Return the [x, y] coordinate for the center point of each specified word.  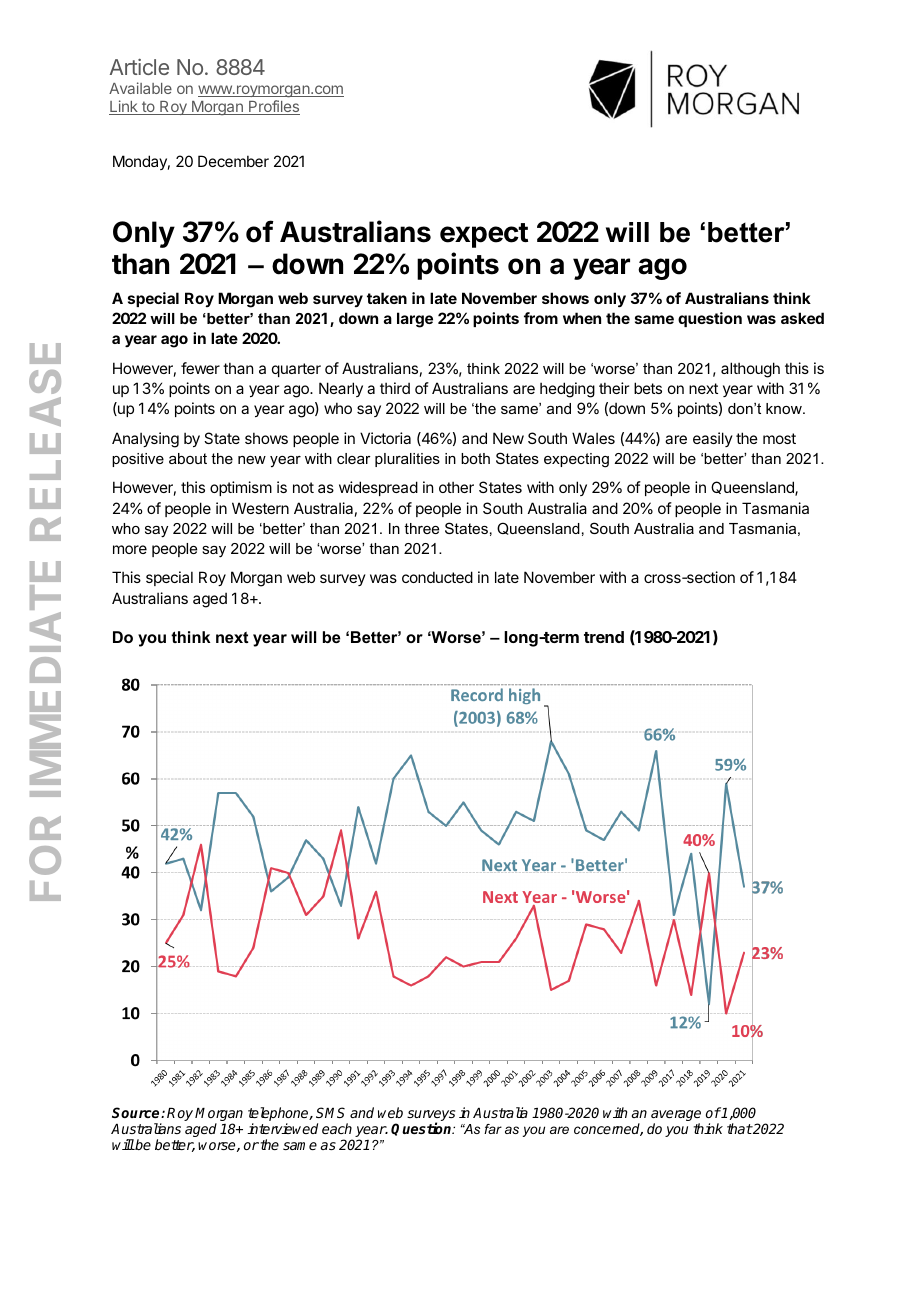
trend [604, 637]
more [130, 549]
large [415, 320]
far [493, 1129]
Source [137, 1112]
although [750, 370]
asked [802, 318]
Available [140, 88]
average [676, 1117]
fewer [200, 368]
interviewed [282, 1128]
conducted [437, 577]
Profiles [273, 107]
